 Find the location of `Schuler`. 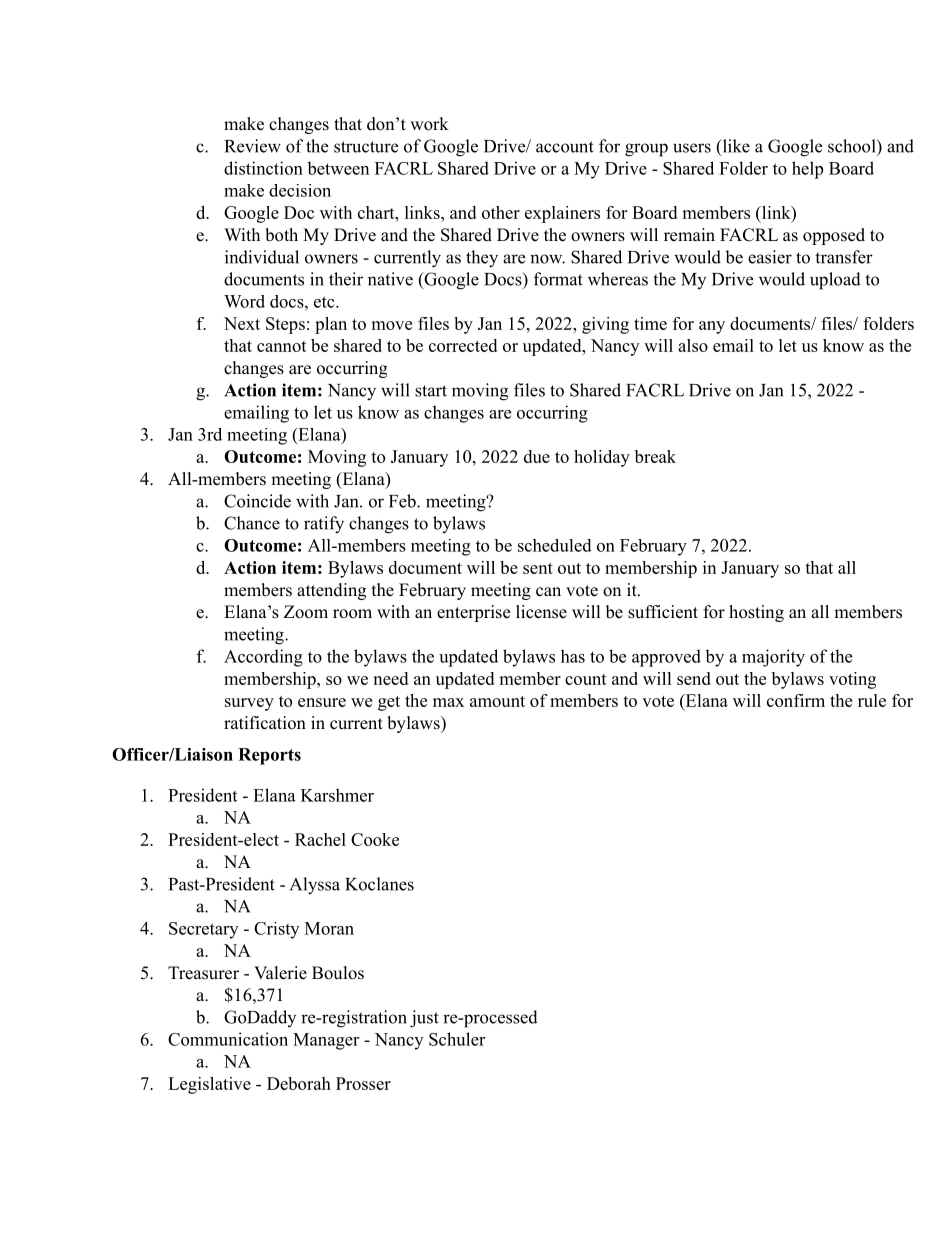

Schuler is located at coordinates (457, 1039).
